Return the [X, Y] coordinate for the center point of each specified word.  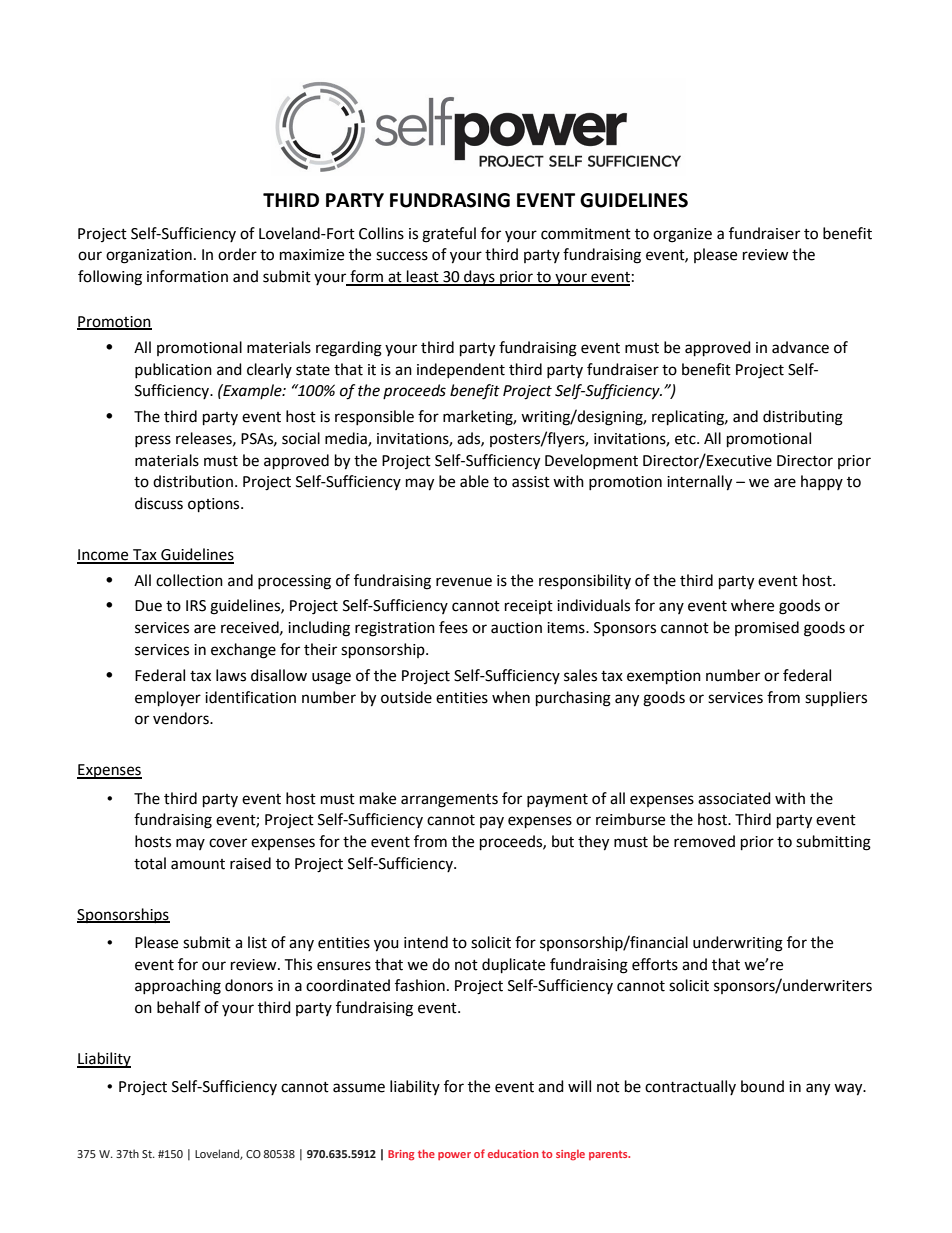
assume [359, 1088]
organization [149, 256]
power [454, 1156]
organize [682, 235]
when [511, 697]
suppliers [836, 699]
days [479, 278]
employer [168, 699]
